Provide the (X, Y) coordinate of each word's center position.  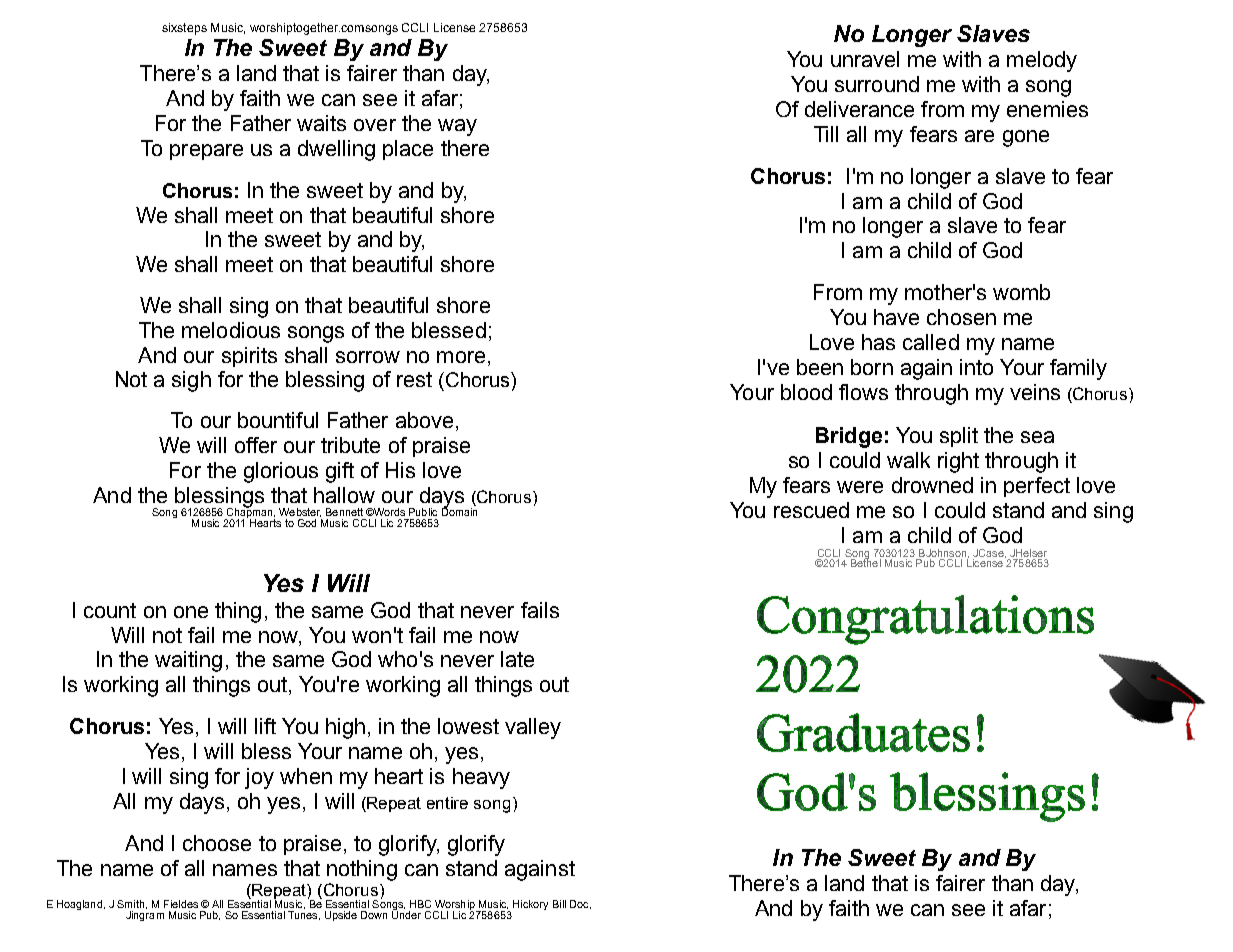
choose (217, 843)
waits (321, 123)
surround (877, 84)
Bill (559, 904)
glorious (281, 472)
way (457, 127)
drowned (932, 485)
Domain (459, 511)
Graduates (863, 732)
